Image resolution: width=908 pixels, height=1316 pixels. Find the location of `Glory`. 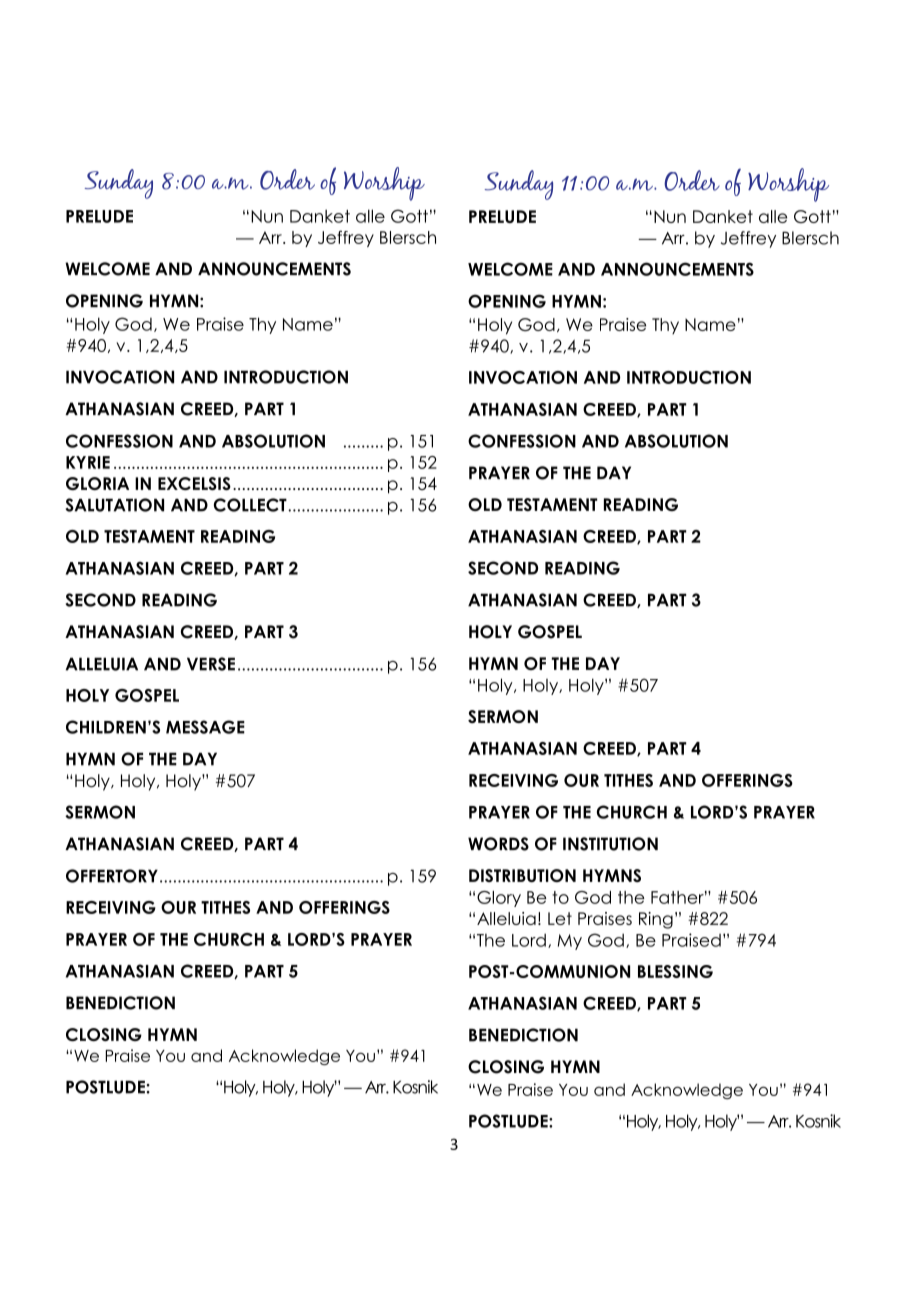

Glory is located at coordinates (499, 899).
